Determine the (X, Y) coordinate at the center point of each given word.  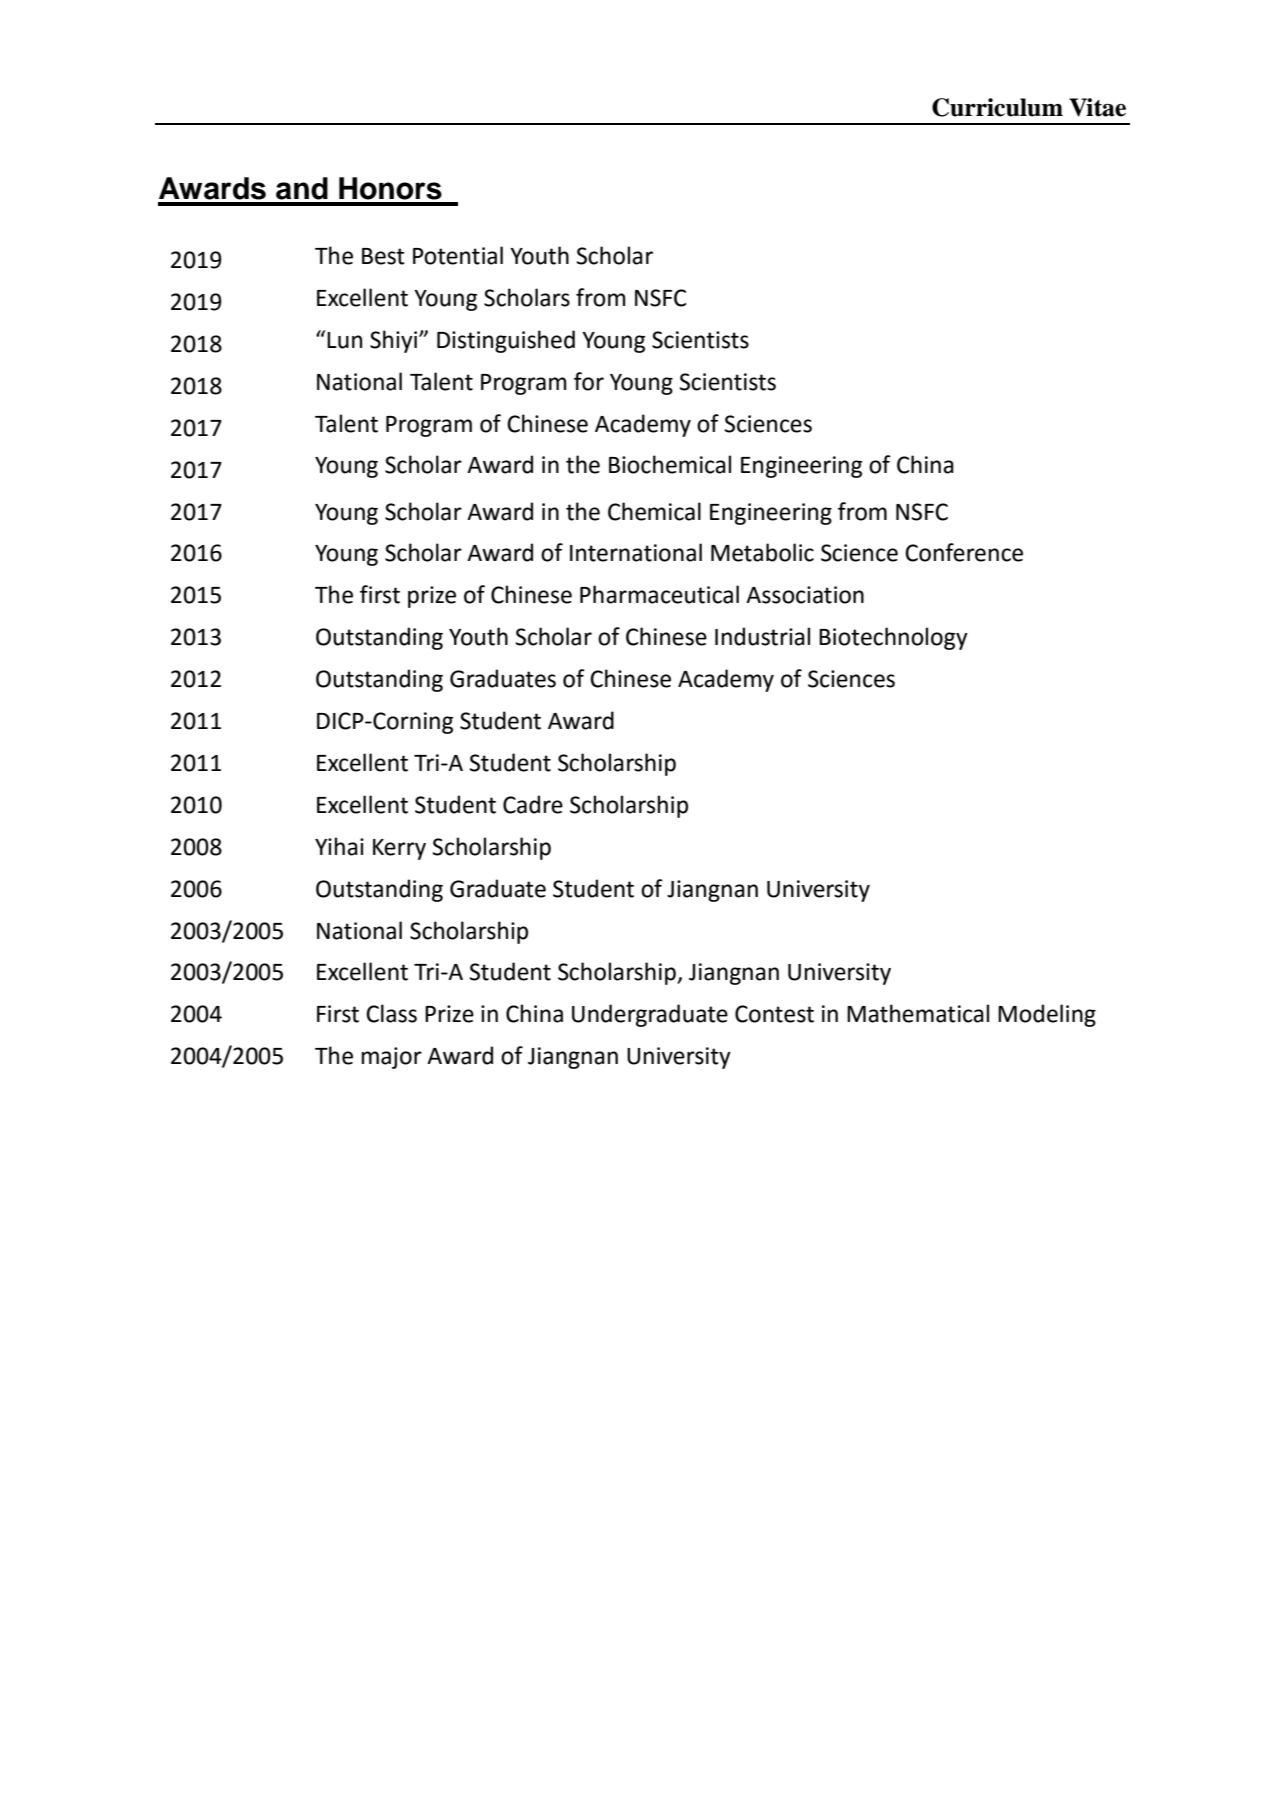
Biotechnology (893, 638)
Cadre (533, 804)
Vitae (1097, 107)
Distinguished (506, 341)
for (589, 381)
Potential (458, 255)
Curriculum (997, 107)
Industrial (762, 636)
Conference (964, 552)
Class (391, 1013)
